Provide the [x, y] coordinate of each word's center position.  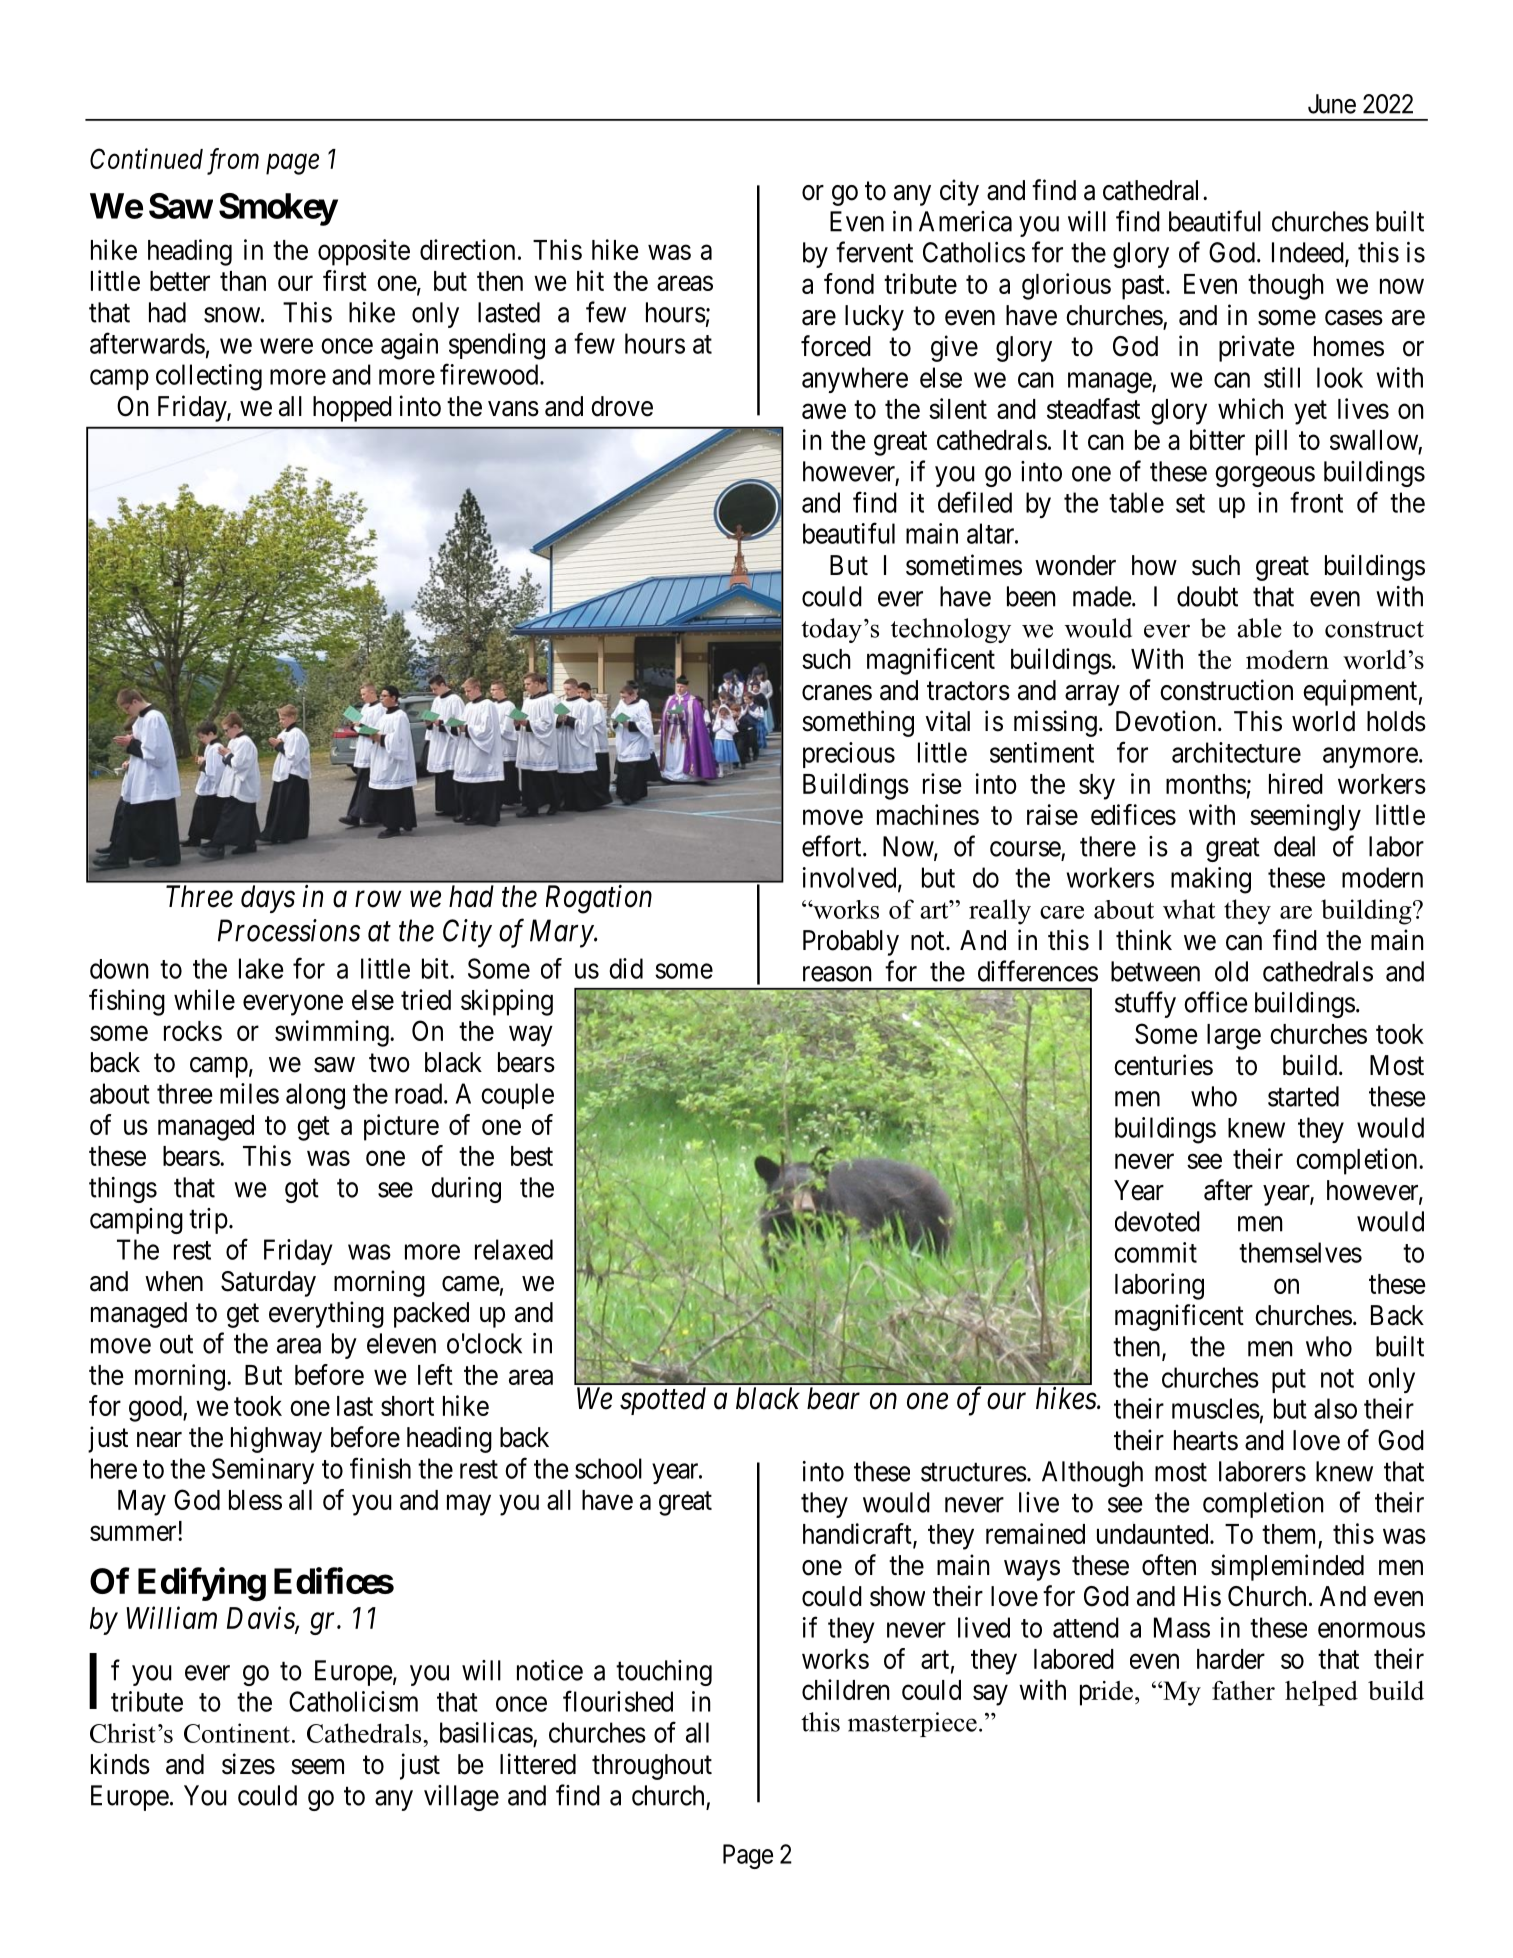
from [233, 161]
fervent [874, 252]
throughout [652, 1767]
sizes [248, 1764]
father [1243, 1690]
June [1332, 104]
